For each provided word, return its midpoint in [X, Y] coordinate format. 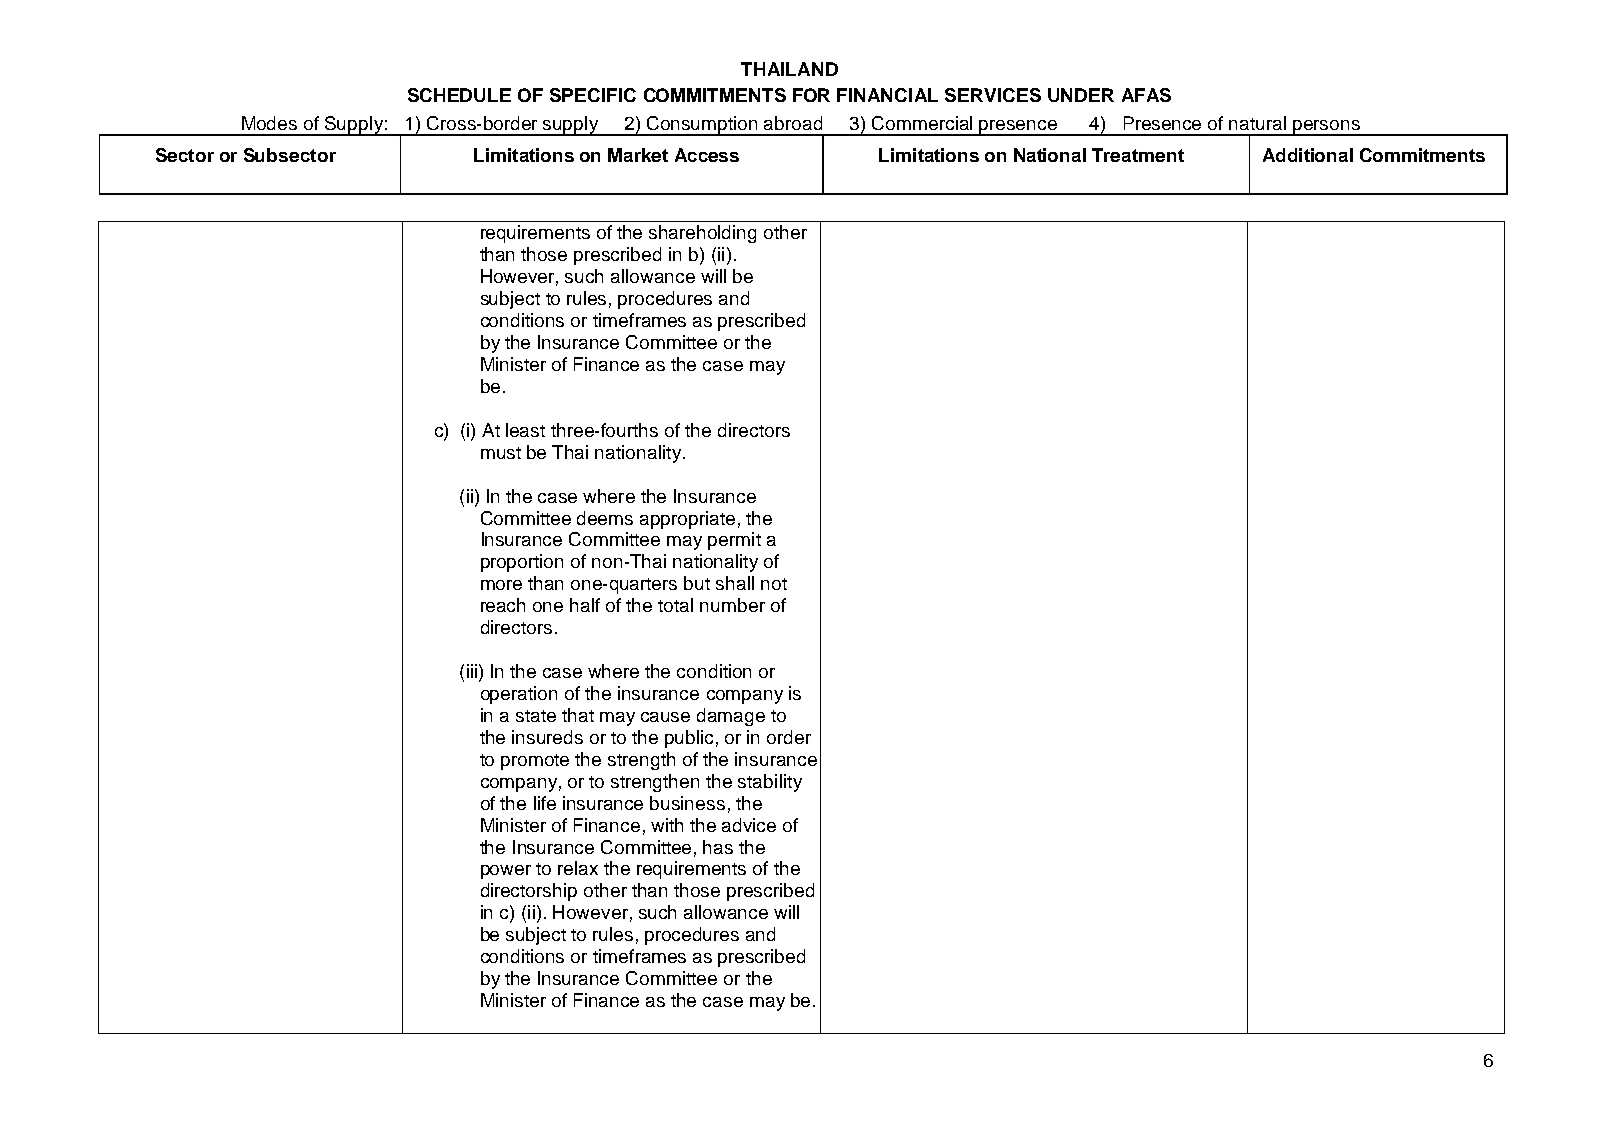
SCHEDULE [459, 95]
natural [1257, 123]
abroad [793, 123]
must [501, 453]
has [718, 847]
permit [734, 541]
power [506, 872]
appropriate [687, 520]
